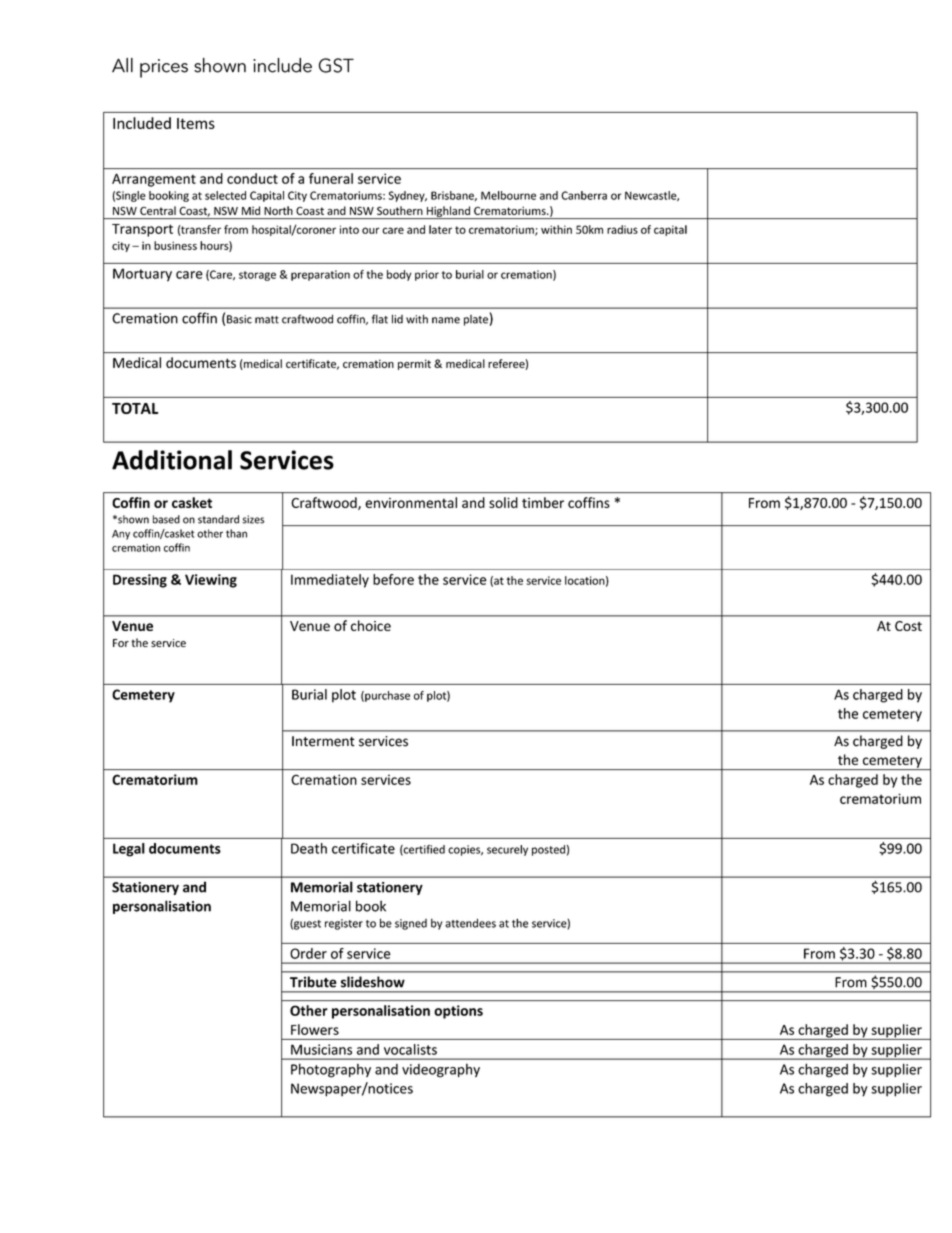 This page has width=952, height=1233. Describe the element at coordinates (508, 195) in the page. I see `Melbourne` at that location.
